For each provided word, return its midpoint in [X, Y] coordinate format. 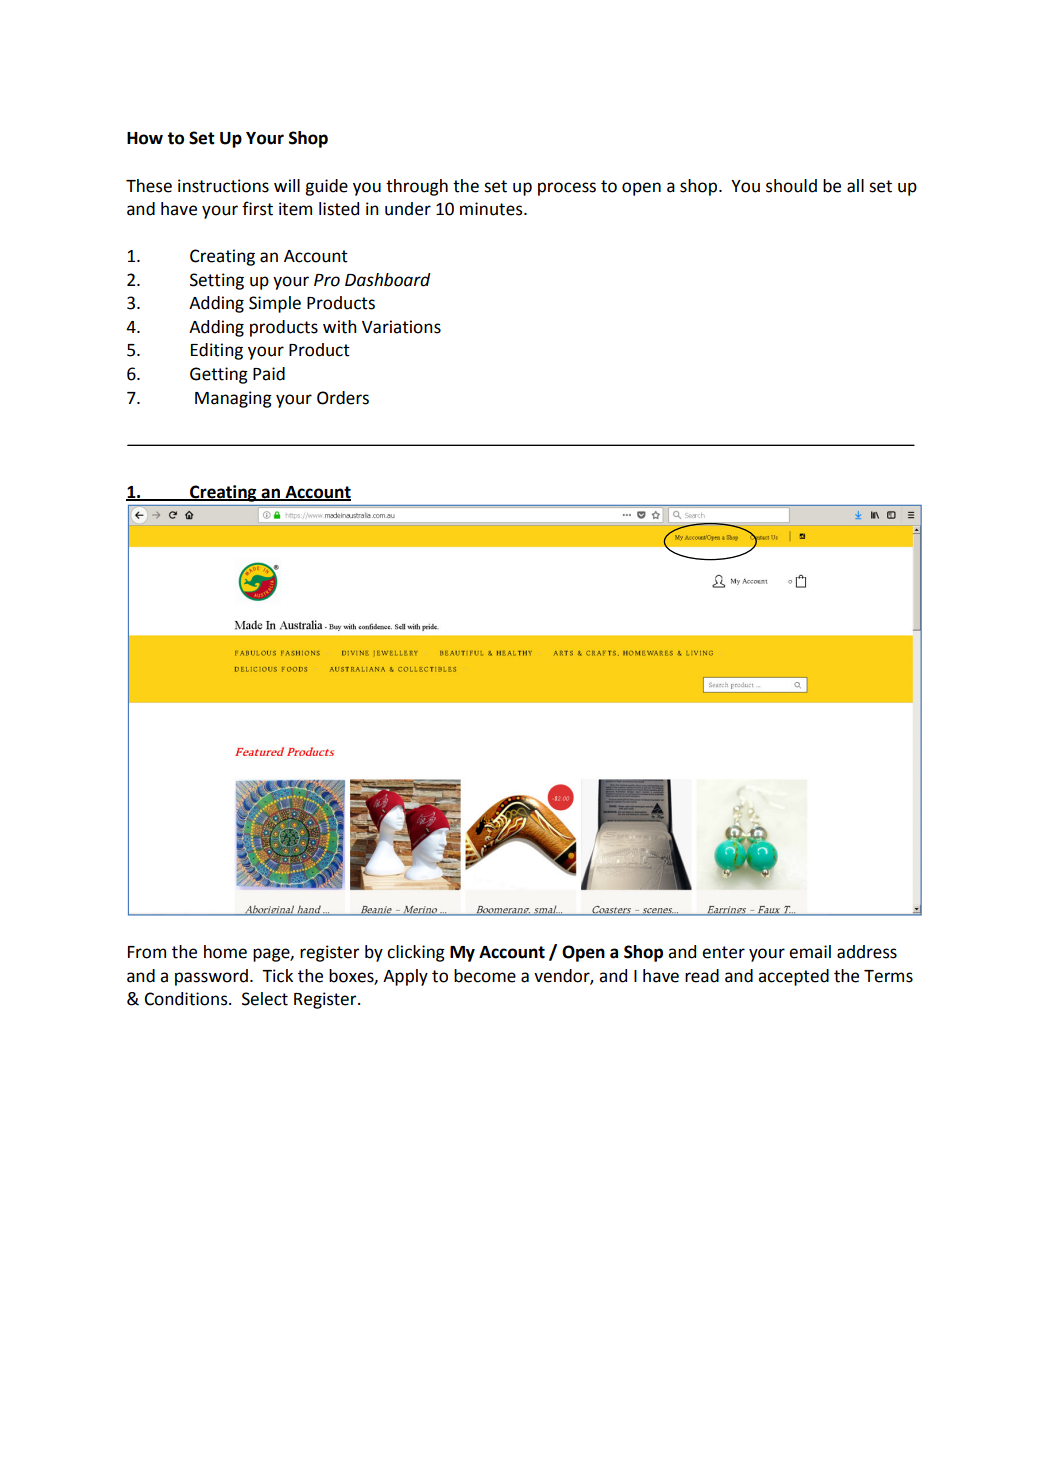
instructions [223, 186]
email [810, 952]
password [211, 977]
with [340, 327]
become [485, 976]
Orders [343, 398]
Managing [233, 399]
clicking [416, 953]
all [855, 186]
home [225, 952]
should [791, 186]
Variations [401, 327]
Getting [219, 375]
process [567, 189]
